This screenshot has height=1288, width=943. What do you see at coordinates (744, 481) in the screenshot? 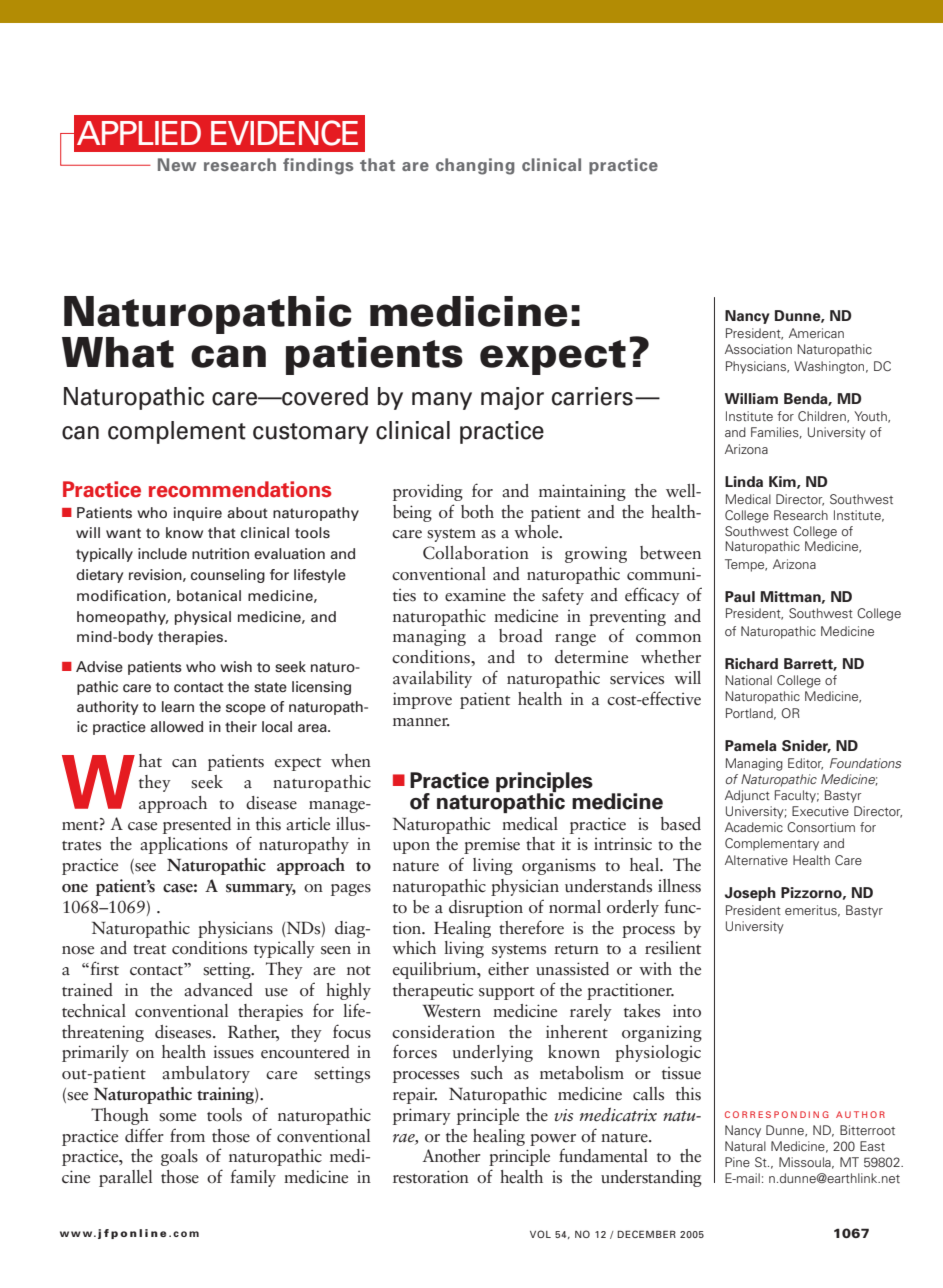
I see `Linda` at bounding box center [744, 481].
